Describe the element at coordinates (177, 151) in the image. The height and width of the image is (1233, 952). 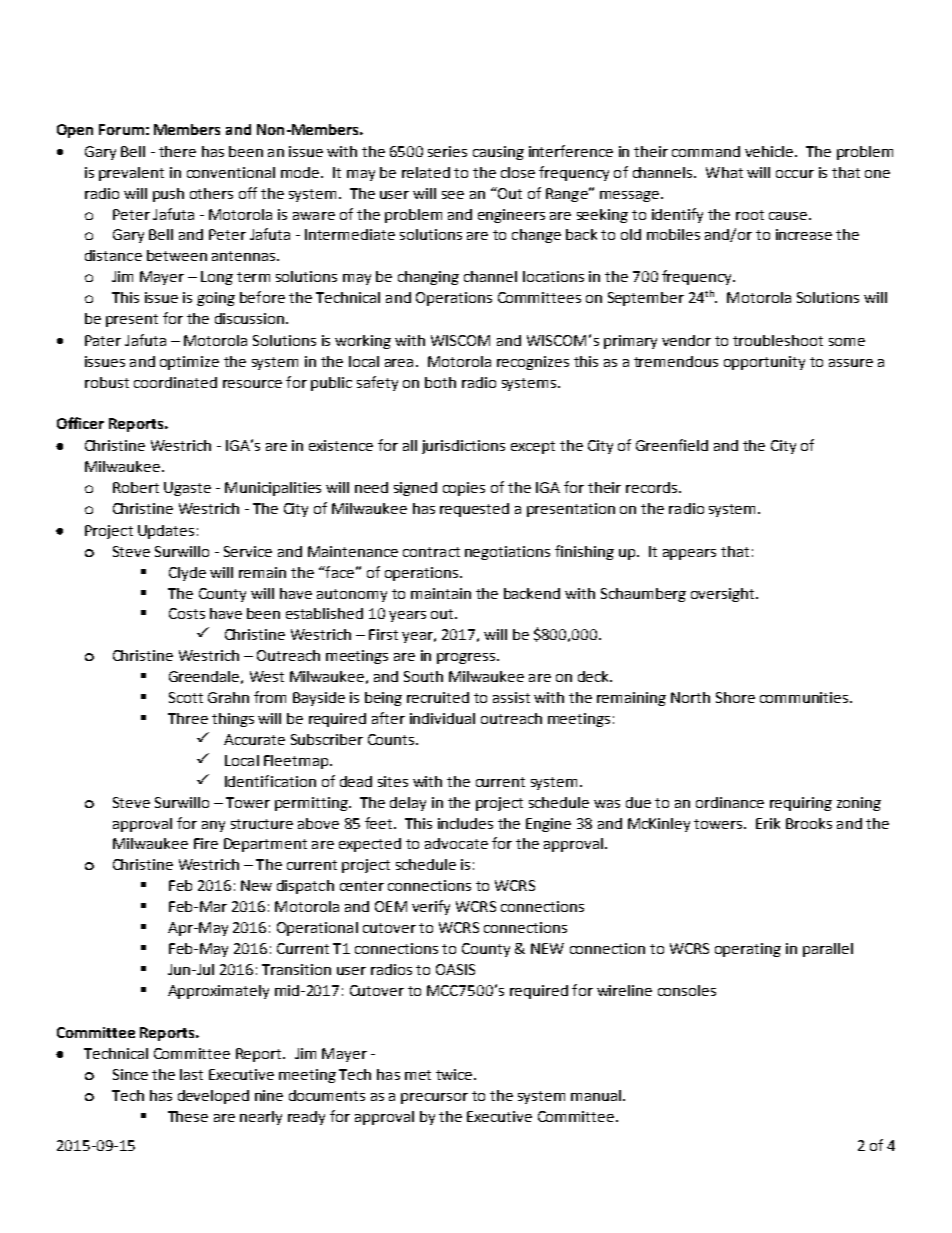
I see `there` at that location.
